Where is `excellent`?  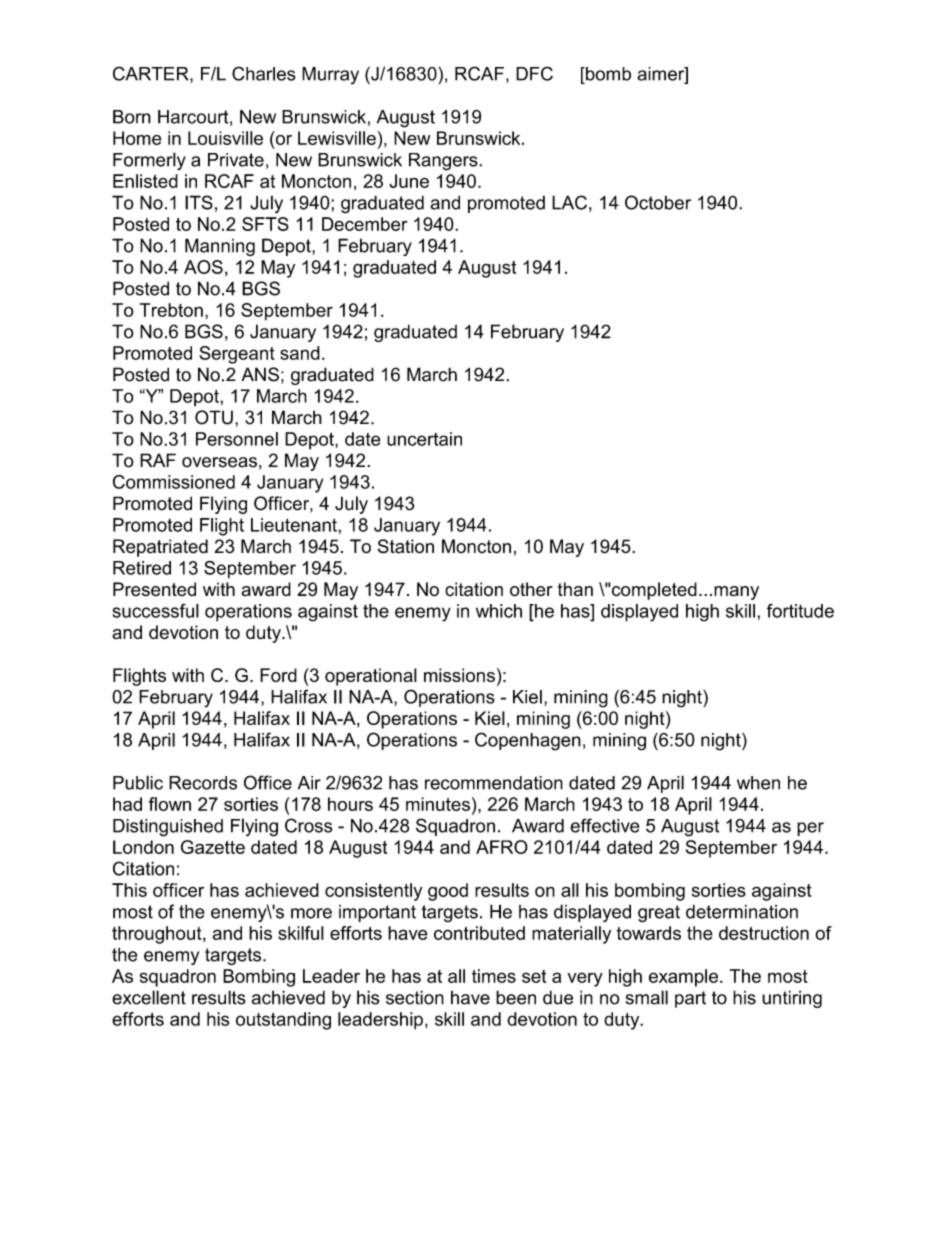
excellent is located at coordinates (149, 997).
